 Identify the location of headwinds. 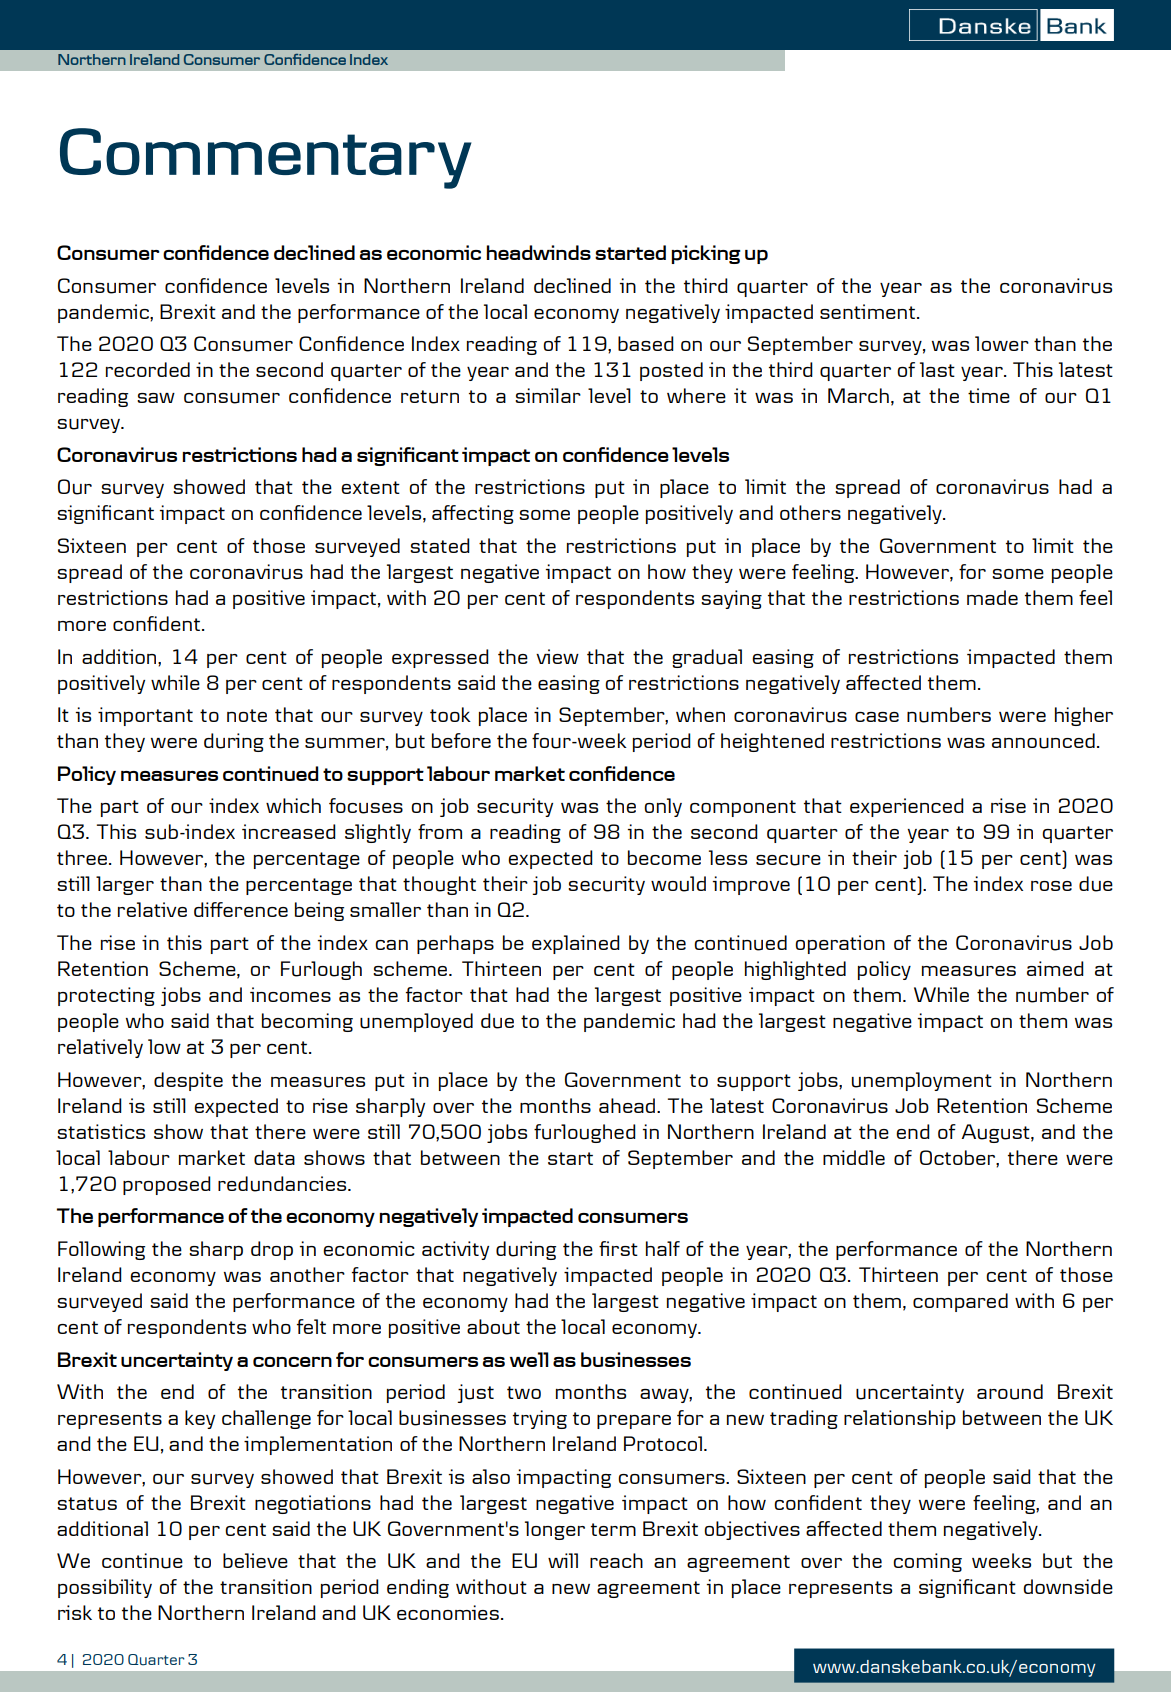
(538, 252).
